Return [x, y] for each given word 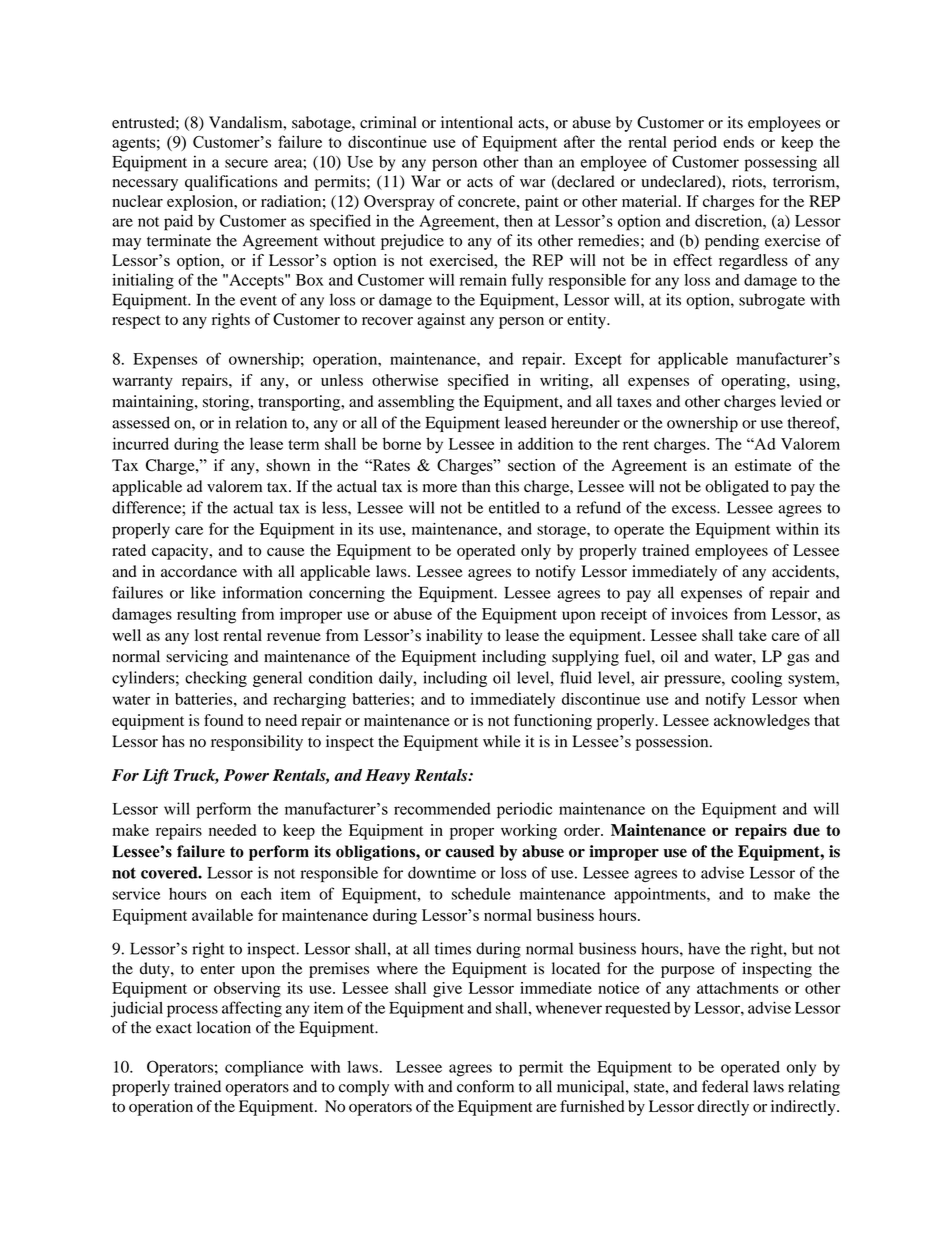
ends [738, 142]
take [753, 635]
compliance [264, 1069]
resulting [206, 616]
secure [246, 163]
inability [454, 637]
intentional [477, 122]
